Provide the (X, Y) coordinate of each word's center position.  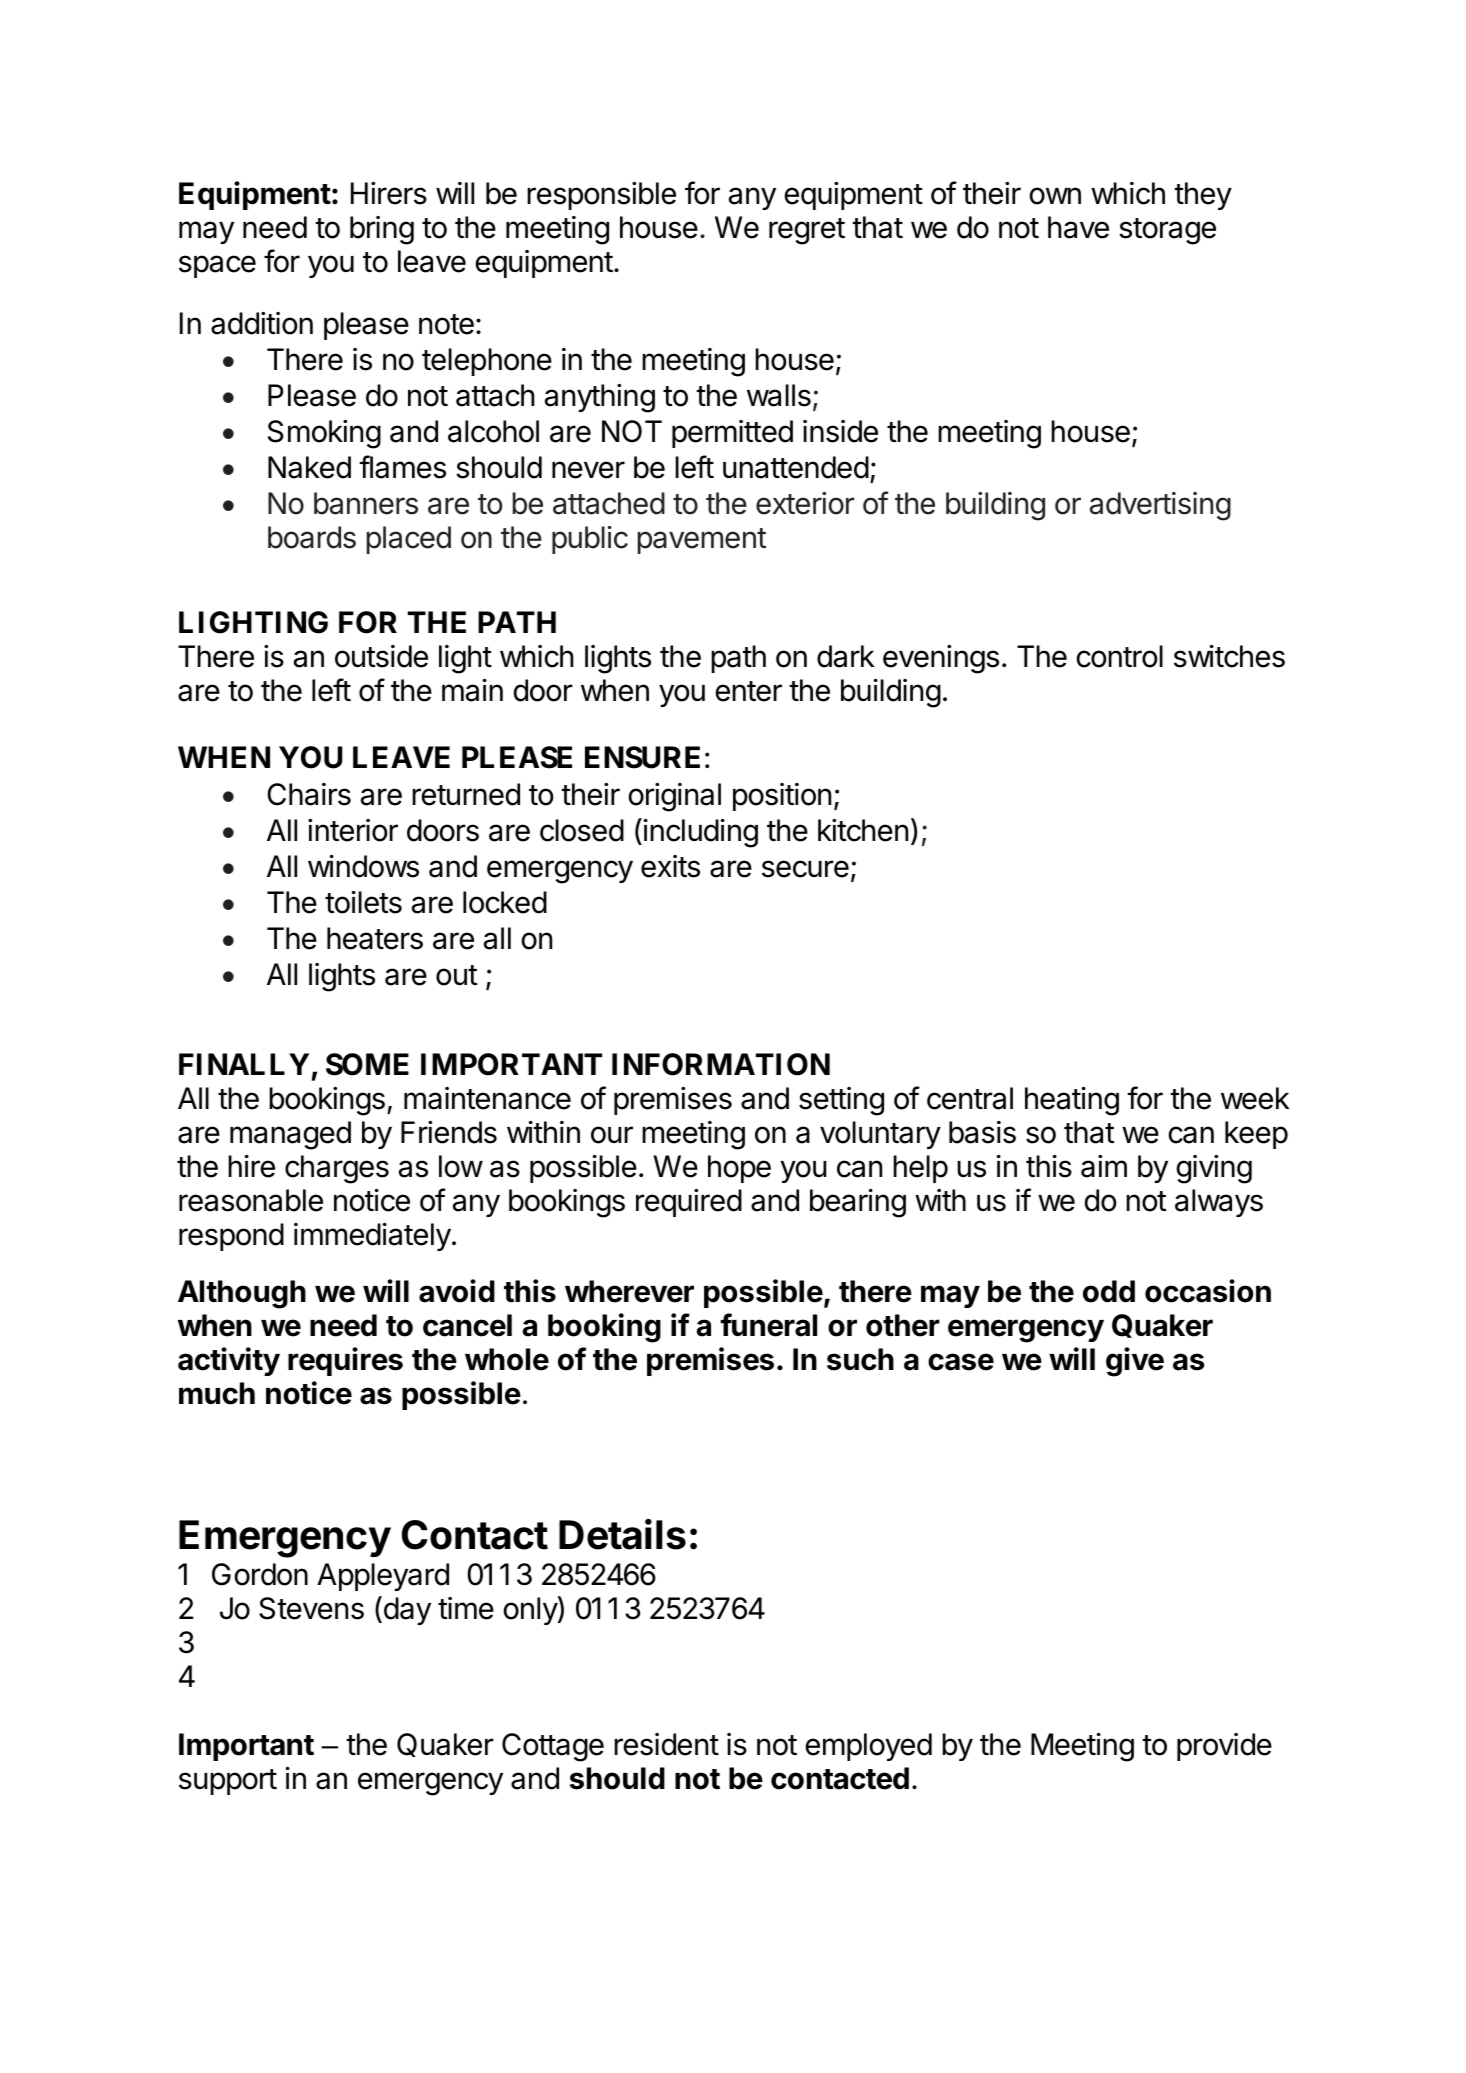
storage (1167, 231)
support (228, 1782)
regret (807, 231)
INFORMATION (721, 1064)
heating (1072, 1101)
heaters (375, 938)
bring (382, 230)
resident (666, 1744)
